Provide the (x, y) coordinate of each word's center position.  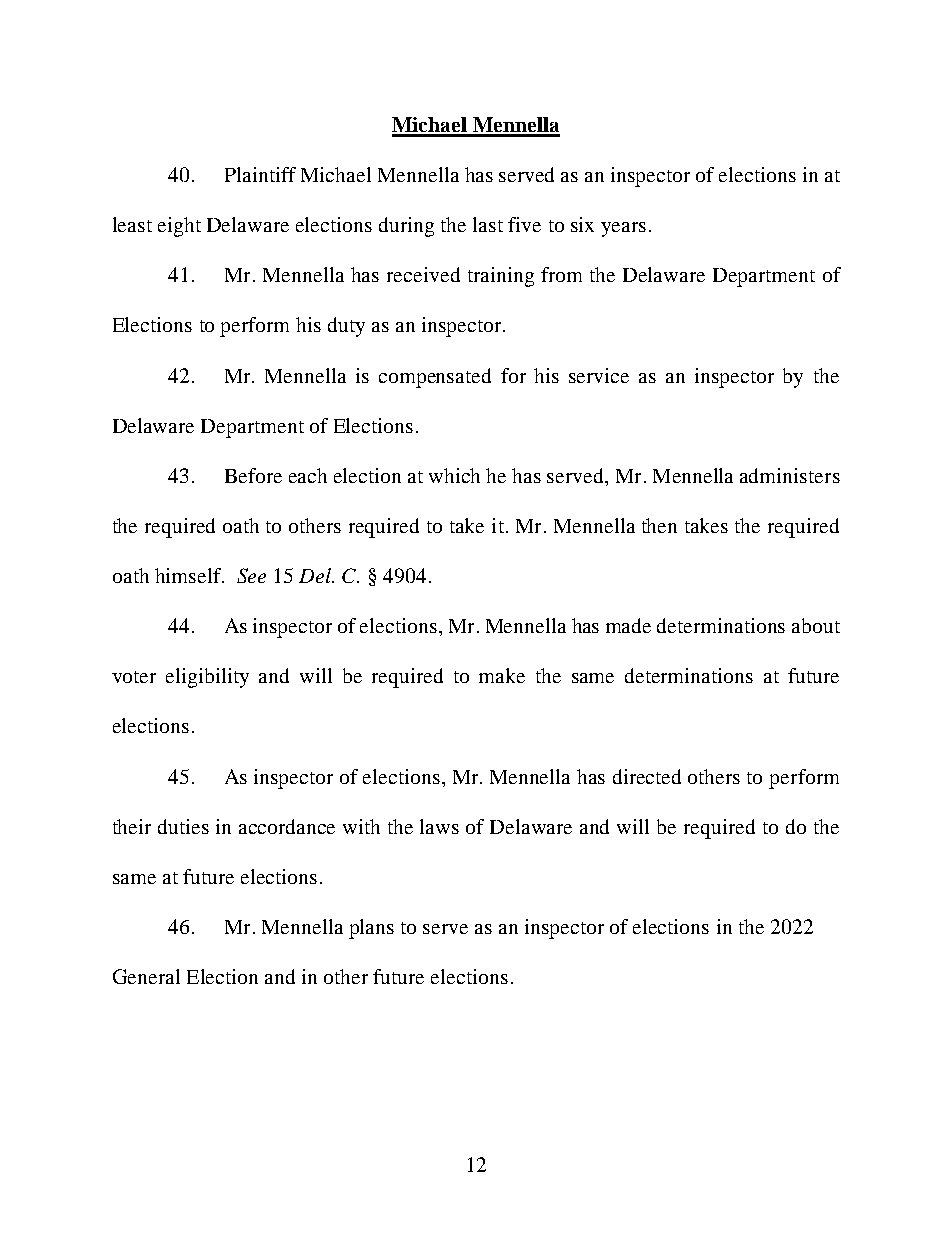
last (488, 224)
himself (189, 575)
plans (371, 929)
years (623, 229)
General (146, 976)
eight (179, 227)
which (454, 475)
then (659, 525)
